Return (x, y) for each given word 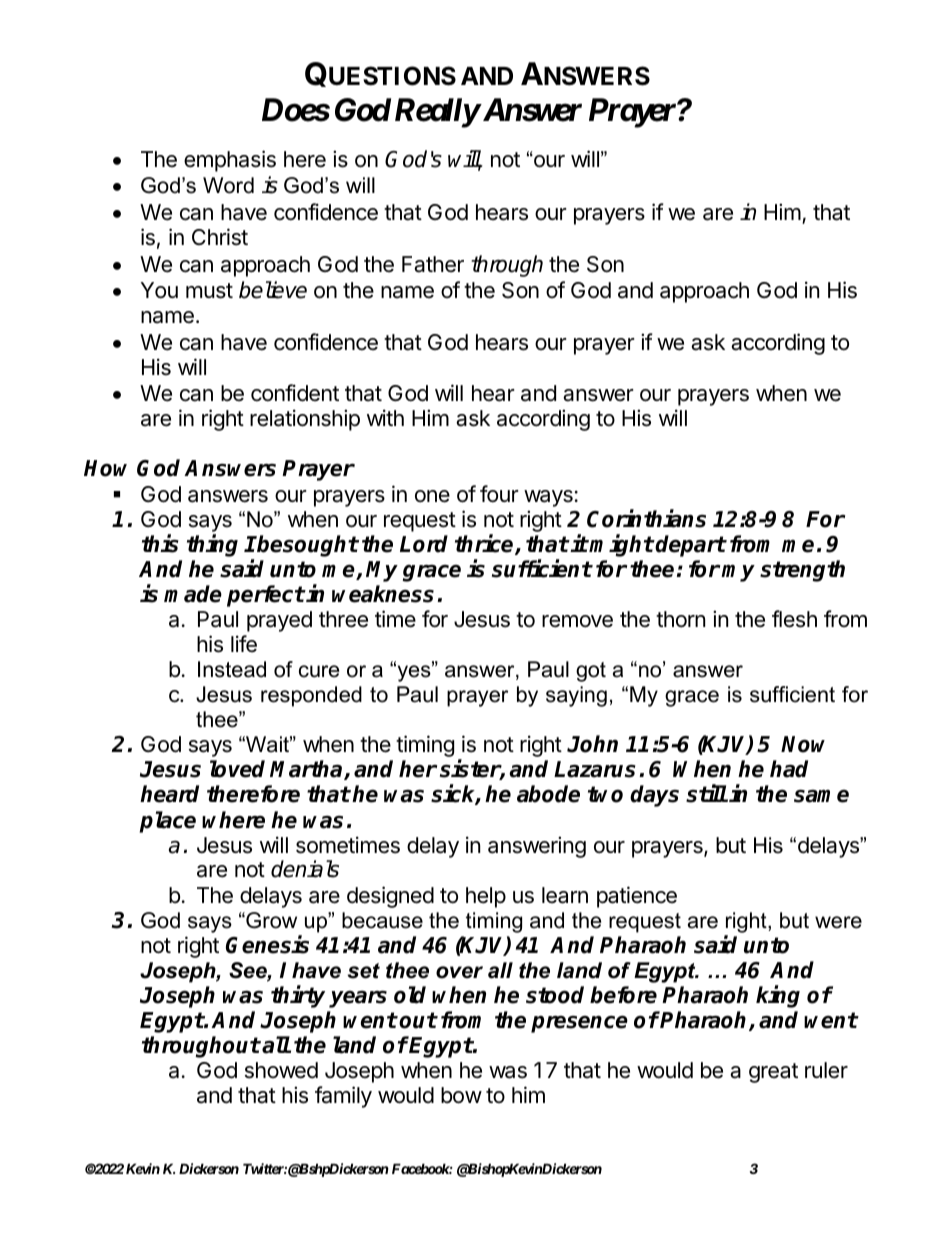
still (706, 794)
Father (433, 264)
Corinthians (646, 518)
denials (305, 869)
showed (281, 1070)
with (385, 417)
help (486, 897)
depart (690, 546)
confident (295, 393)
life (244, 644)
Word (228, 185)
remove (577, 621)
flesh (794, 619)
